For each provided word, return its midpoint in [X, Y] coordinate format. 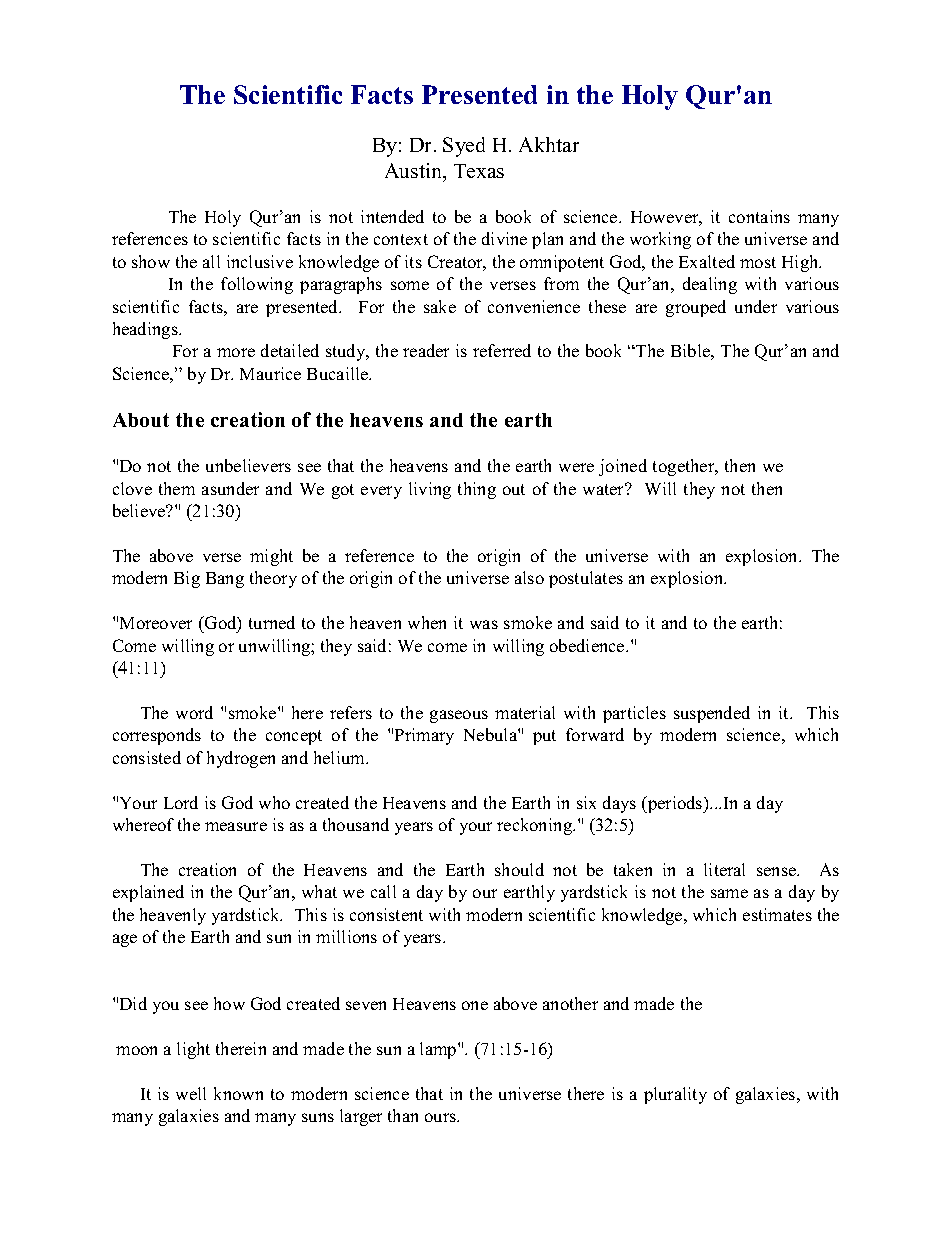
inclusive [260, 261]
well [191, 1093]
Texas [479, 171]
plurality [675, 1095]
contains [759, 216]
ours [441, 1117]
